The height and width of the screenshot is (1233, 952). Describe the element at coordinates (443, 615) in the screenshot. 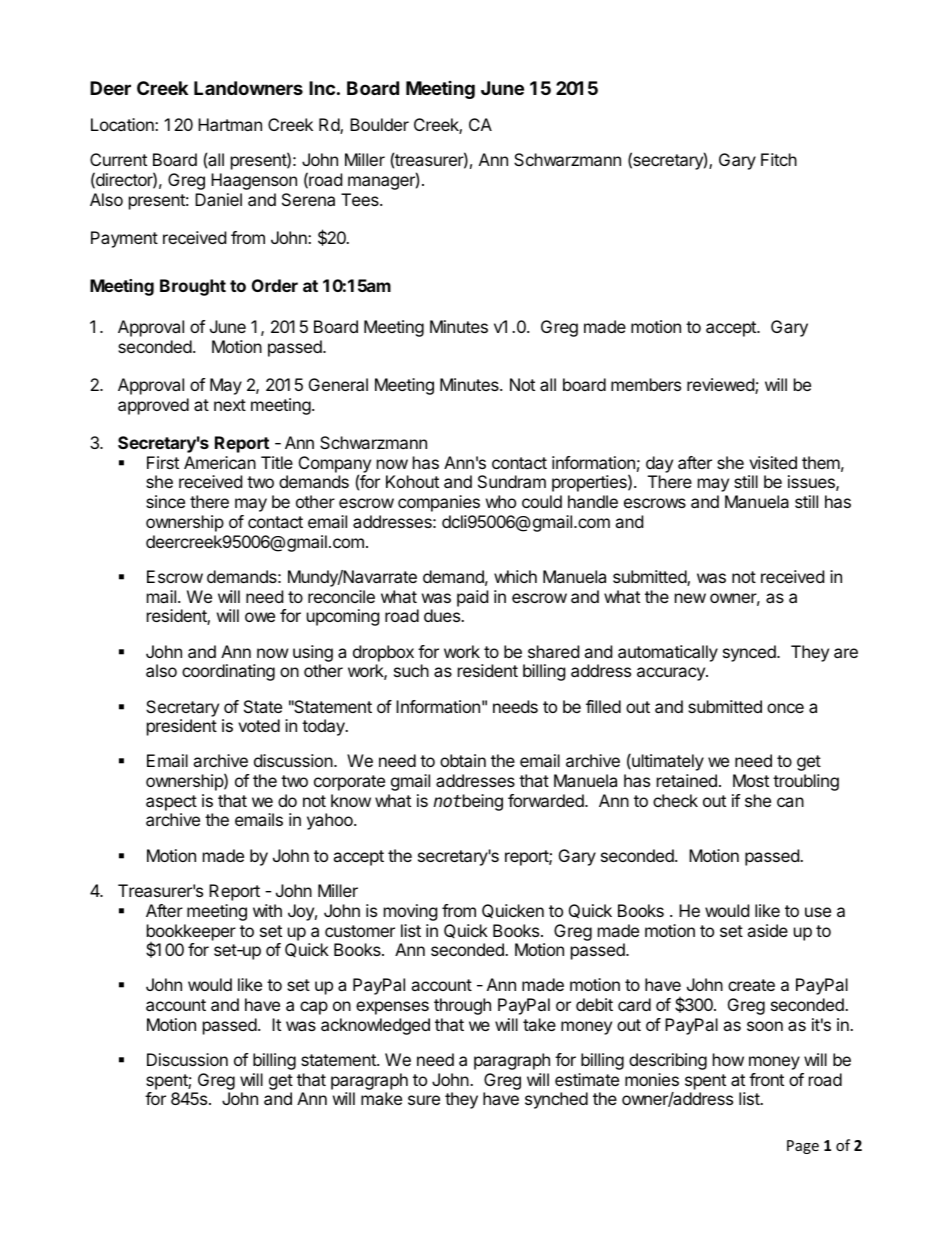

I see `dues` at that location.
